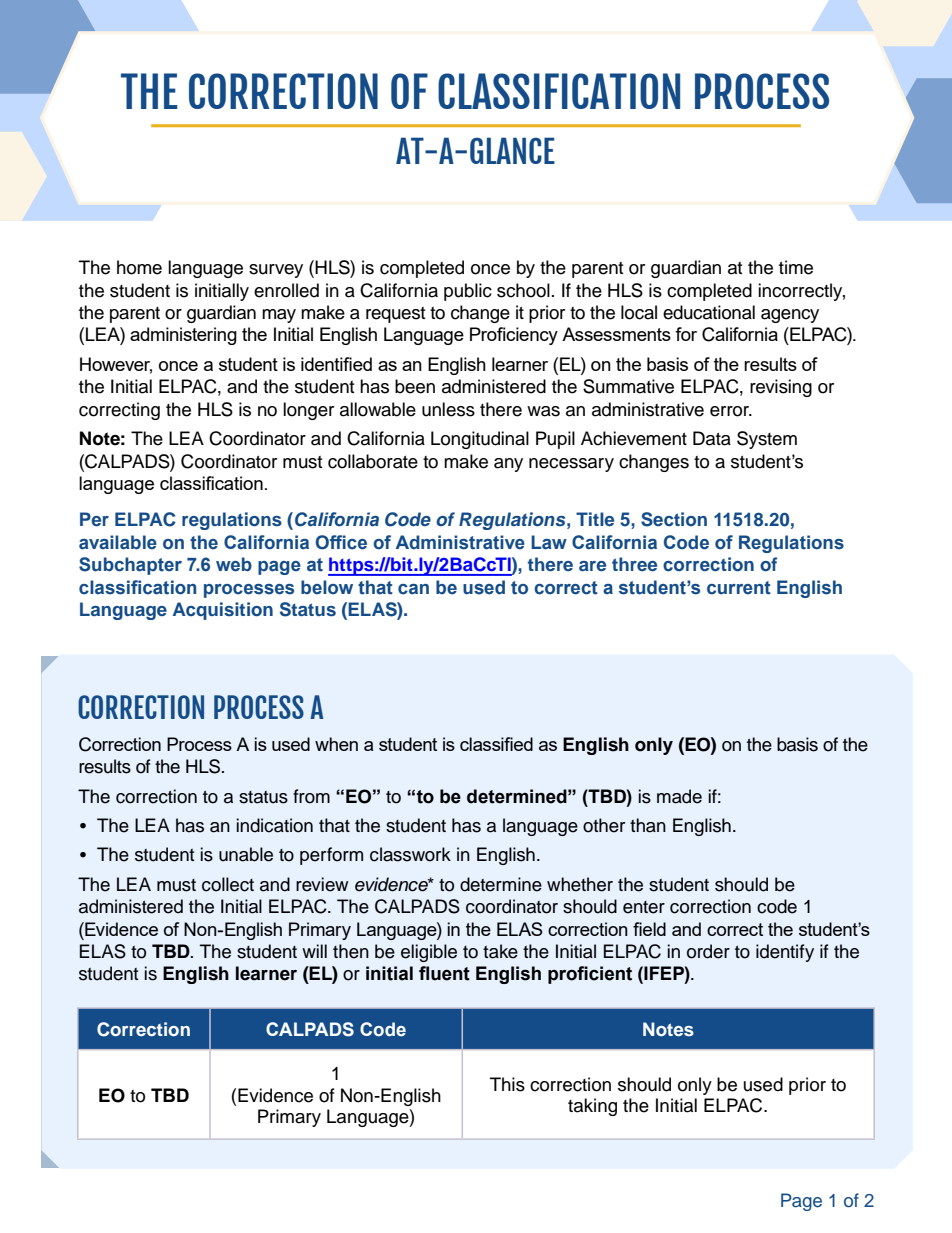 The width and height of the page is (952, 1233). What do you see at coordinates (228, 884) in the page?
I see `collect` at bounding box center [228, 884].
